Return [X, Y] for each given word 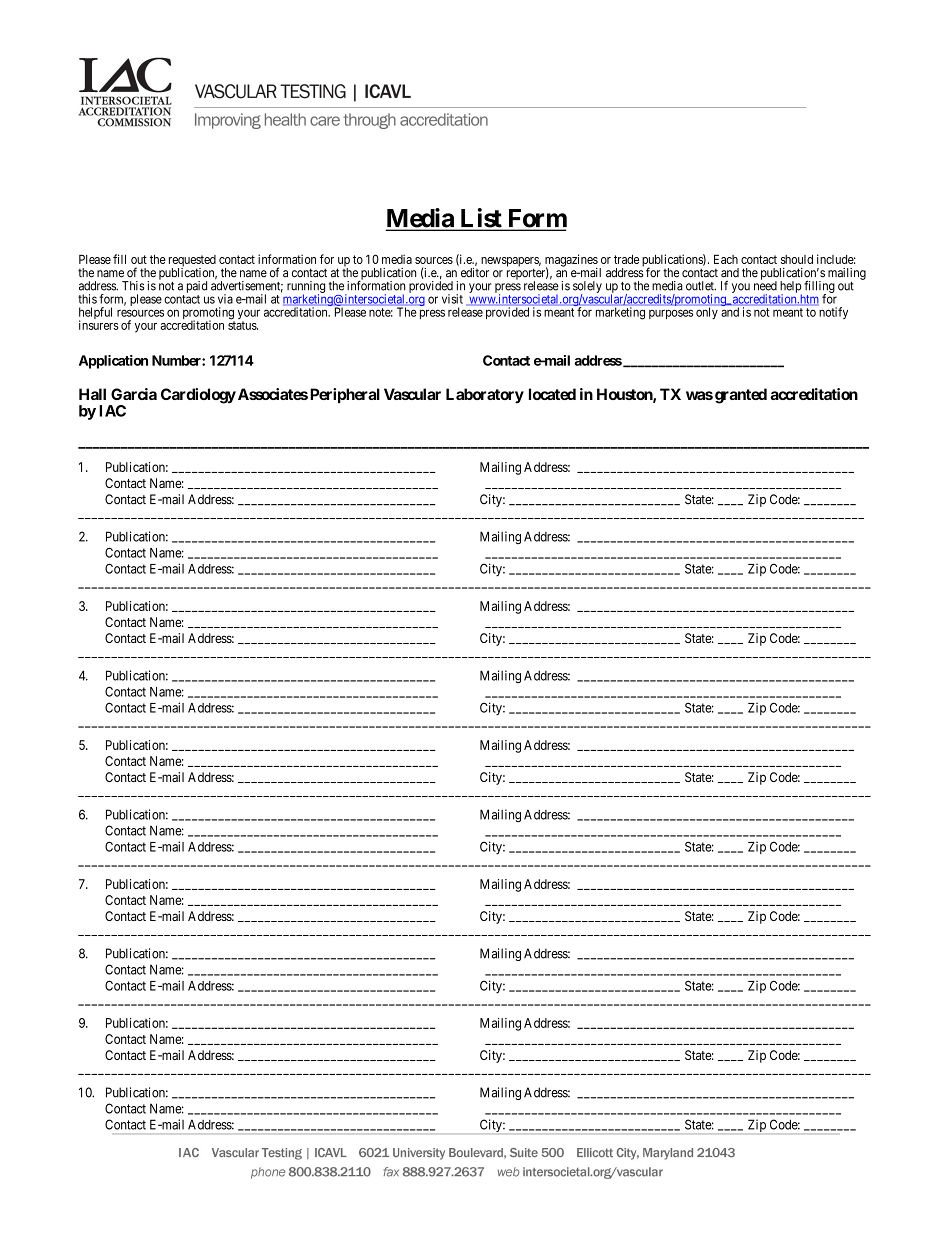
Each [726, 259]
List [481, 219]
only [707, 313]
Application [113, 362]
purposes [671, 314]
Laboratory [485, 396]
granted [741, 396]
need [765, 285]
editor [475, 273]
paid [197, 287]
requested [192, 262]
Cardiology [198, 396]
